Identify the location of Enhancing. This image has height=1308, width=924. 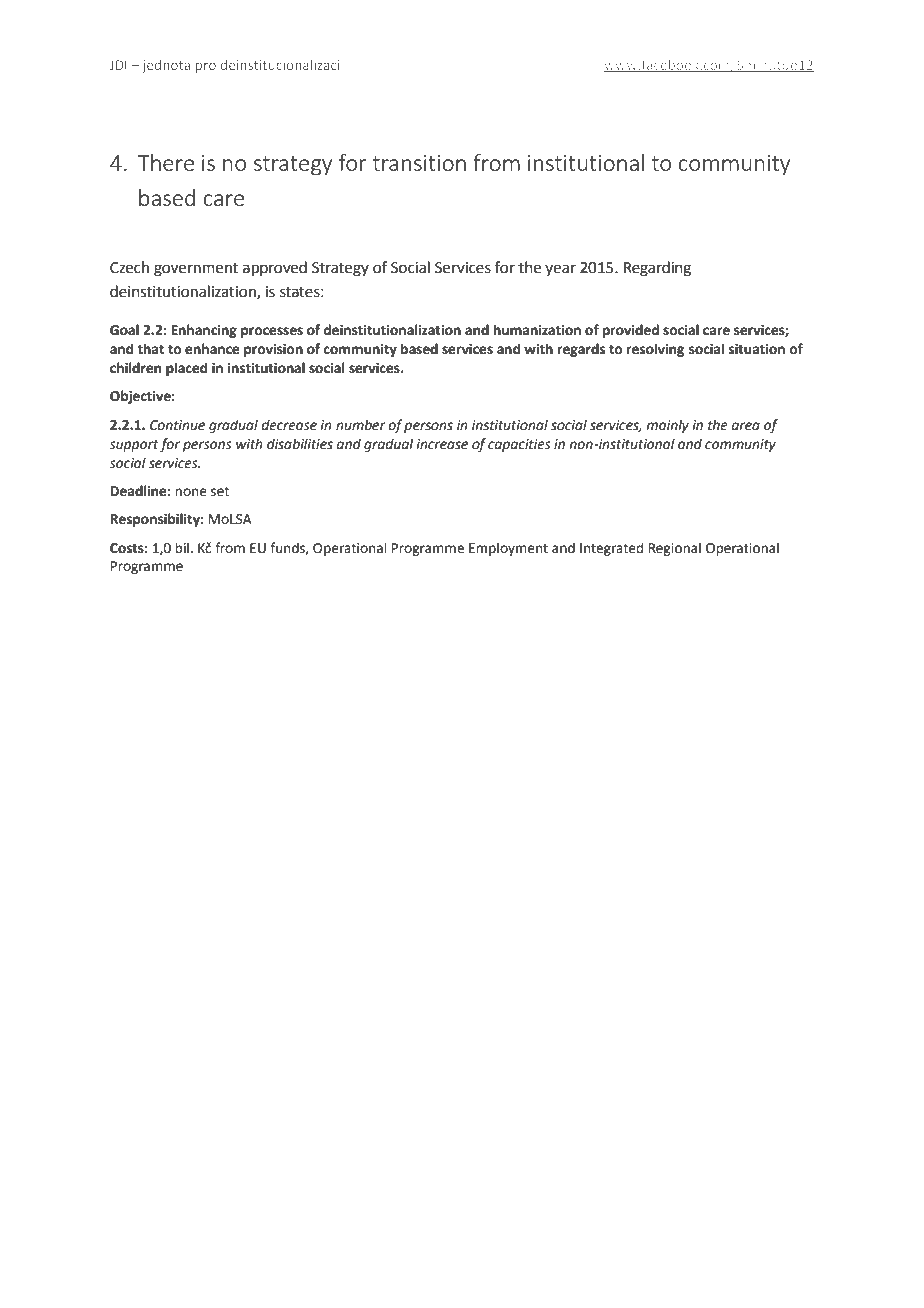
(204, 331).
